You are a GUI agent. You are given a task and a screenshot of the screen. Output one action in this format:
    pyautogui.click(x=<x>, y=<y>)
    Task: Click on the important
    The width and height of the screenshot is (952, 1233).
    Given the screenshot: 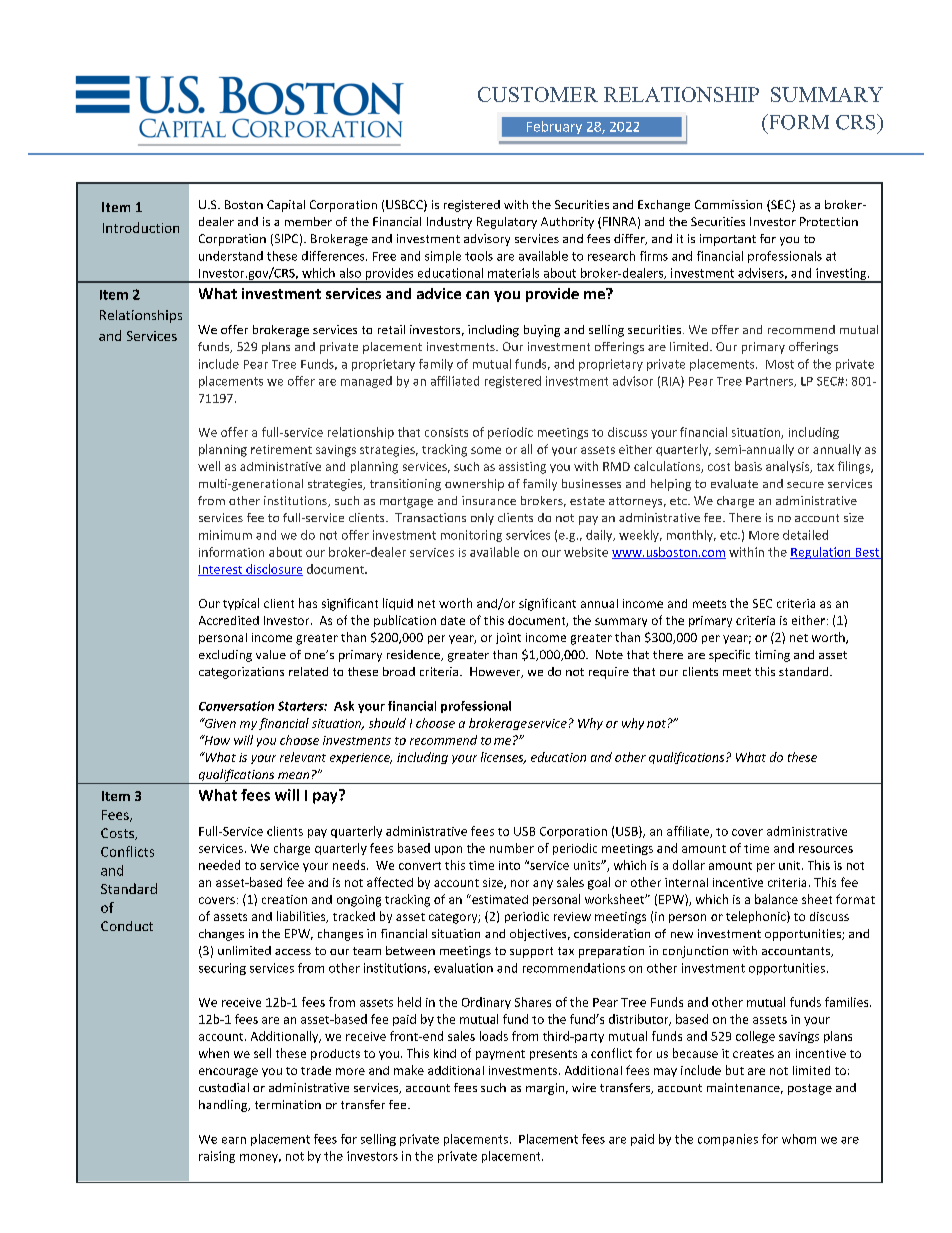 What is the action you would take?
    pyautogui.click(x=728, y=240)
